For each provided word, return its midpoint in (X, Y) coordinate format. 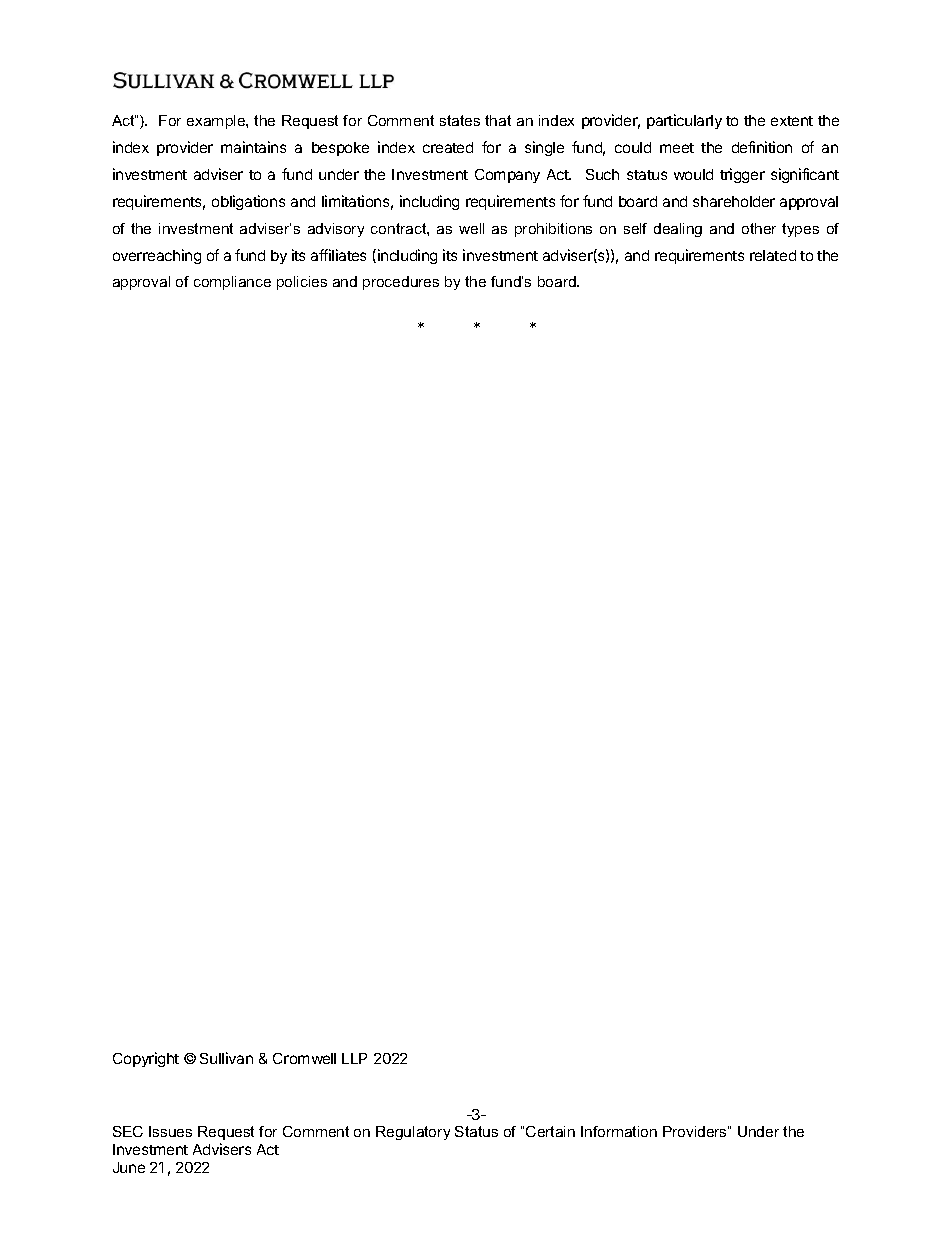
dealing (678, 230)
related (773, 255)
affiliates (338, 255)
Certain (550, 1131)
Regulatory (413, 1133)
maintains (253, 147)
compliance (232, 283)
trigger (742, 175)
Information (619, 1131)
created (448, 147)
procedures (401, 283)
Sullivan (226, 1058)
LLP (354, 1058)
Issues (170, 1131)
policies (302, 283)
